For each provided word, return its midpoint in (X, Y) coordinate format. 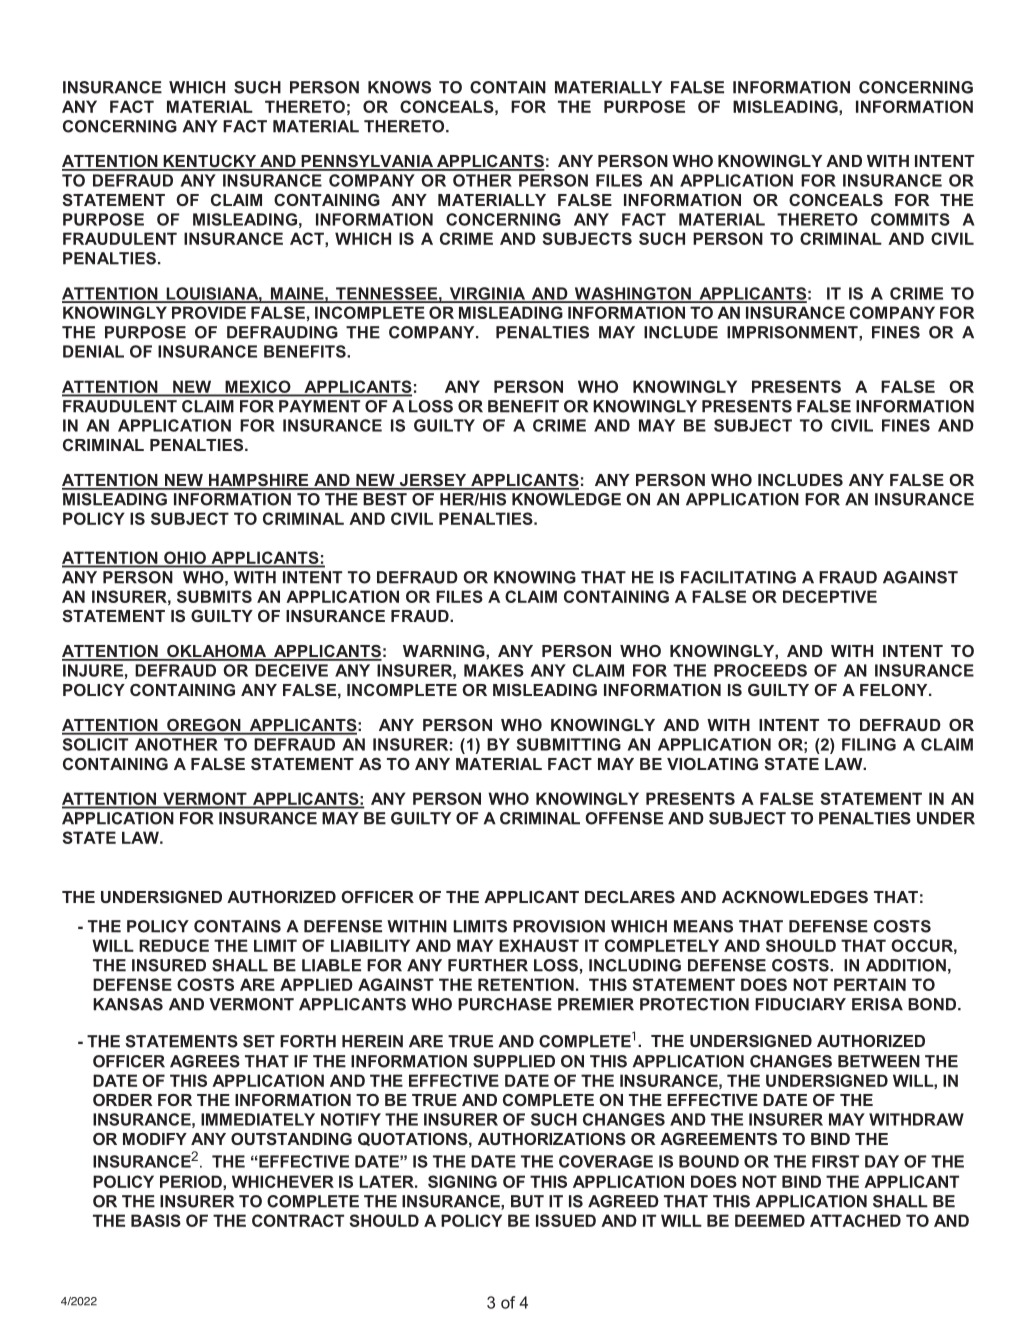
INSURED (169, 965)
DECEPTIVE (830, 596)
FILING (869, 744)
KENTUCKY (210, 162)
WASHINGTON (632, 294)
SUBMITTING (569, 744)
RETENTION (526, 984)
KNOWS (399, 87)
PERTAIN (870, 984)
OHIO (185, 558)
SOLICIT (95, 744)
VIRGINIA (487, 294)
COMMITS (910, 219)
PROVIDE (209, 312)
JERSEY (433, 481)
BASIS (156, 1220)
